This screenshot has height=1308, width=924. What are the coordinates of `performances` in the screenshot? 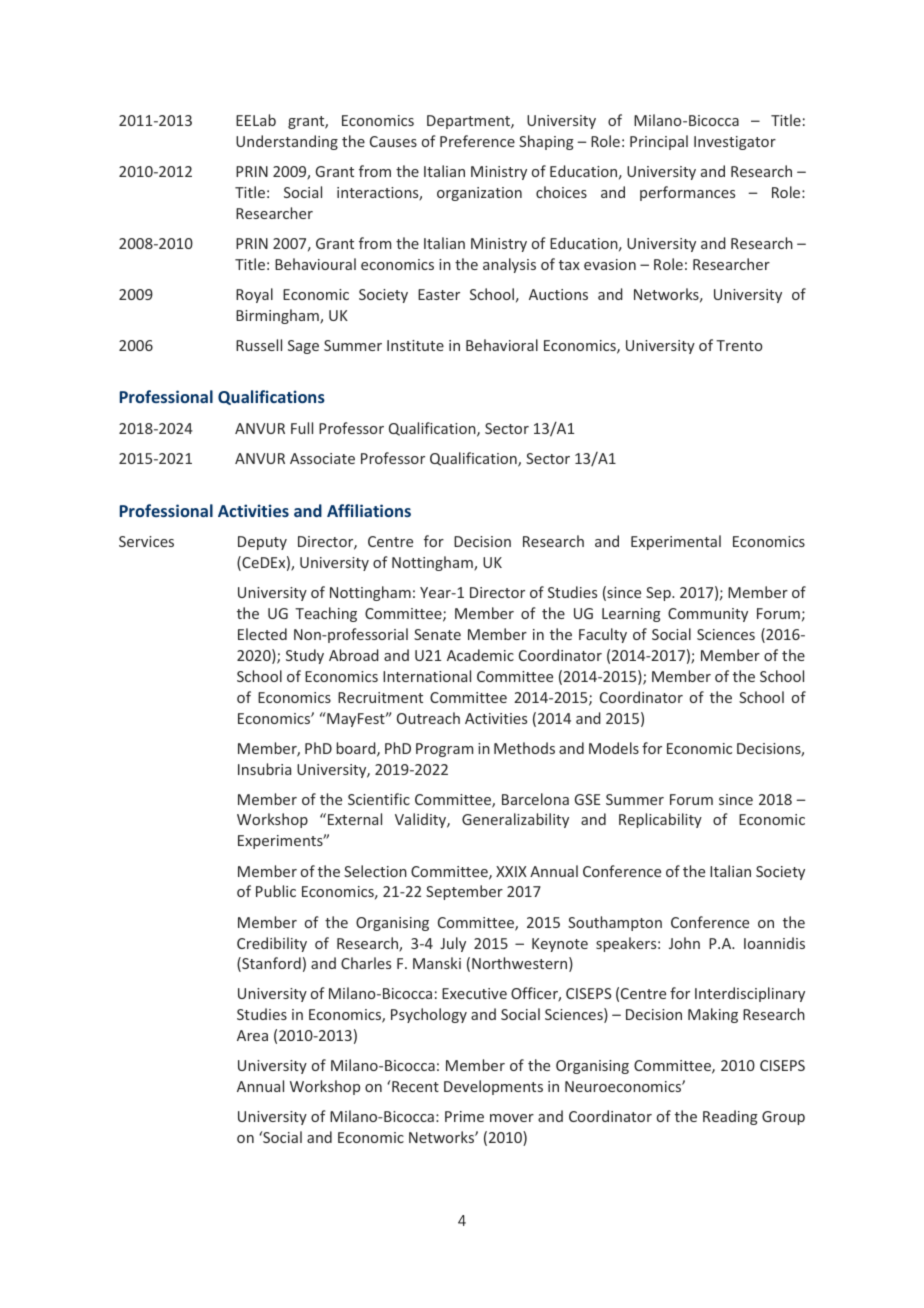 It's located at (687, 193).
